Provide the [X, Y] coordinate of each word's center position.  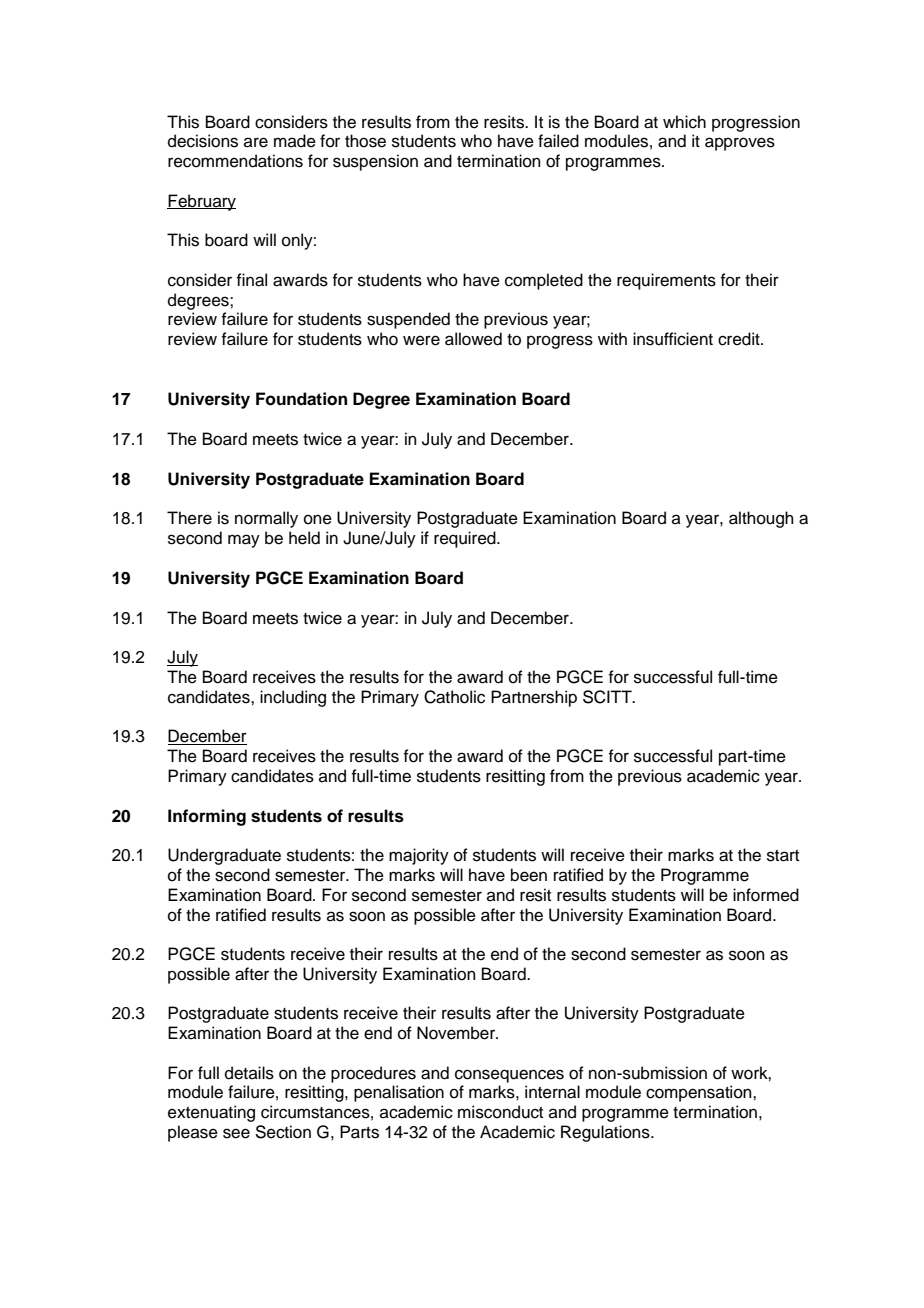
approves [740, 144]
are [256, 142]
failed [558, 141]
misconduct [500, 1112]
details [249, 1073]
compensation [700, 1093]
